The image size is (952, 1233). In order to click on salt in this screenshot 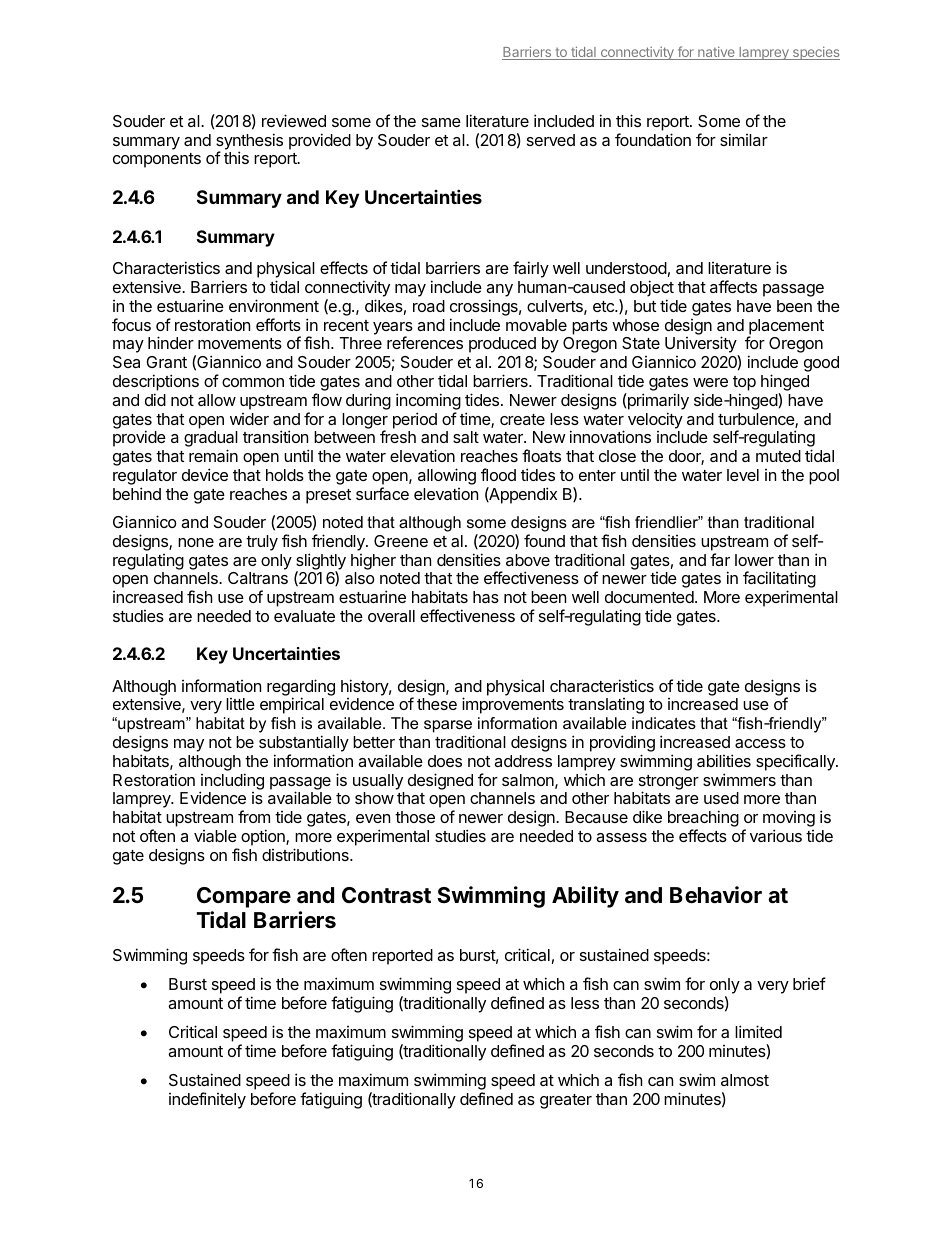, I will do `click(466, 437)`.
